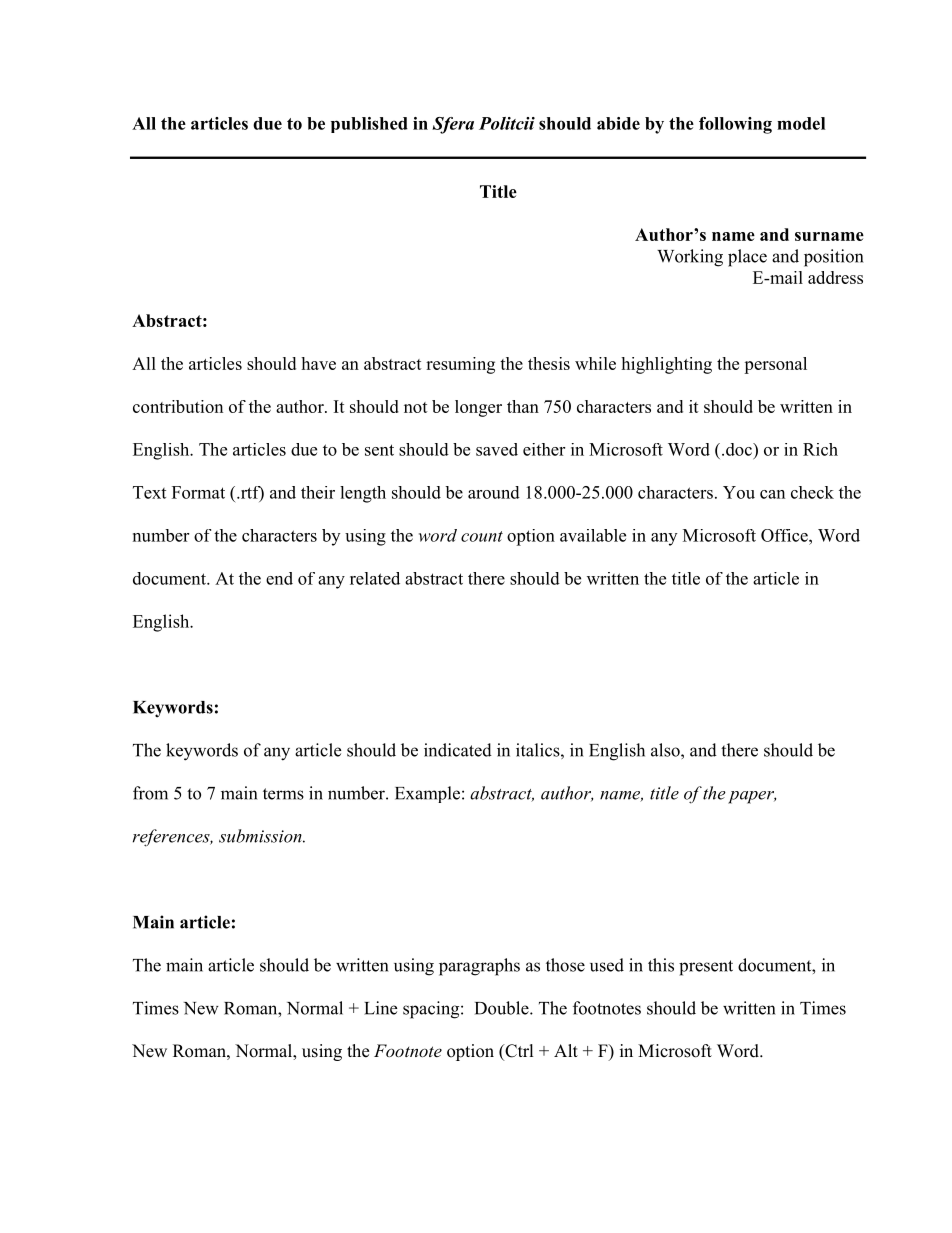 Image resolution: width=952 pixels, height=1233 pixels. Describe the element at coordinates (666, 750) in the page. I see `also` at that location.
